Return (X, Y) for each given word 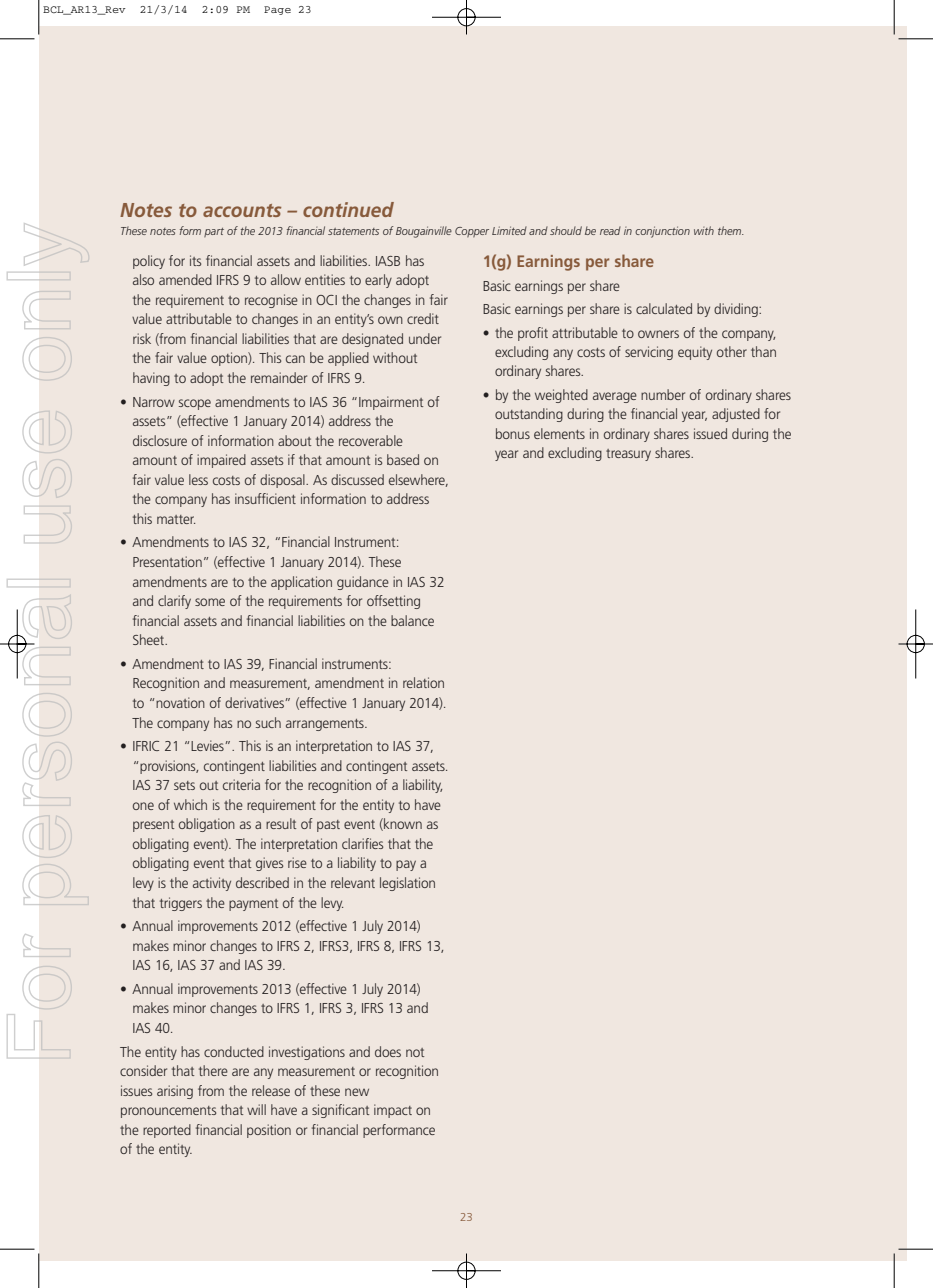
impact (393, 1111)
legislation (407, 884)
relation (423, 682)
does (388, 1051)
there (213, 1070)
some (210, 602)
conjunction (662, 232)
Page (277, 10)
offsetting (393, 602)
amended (185, 279)
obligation (207, 825)
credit (423, 318)
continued (348, 209)
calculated (664, 308)
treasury (628, 455)
